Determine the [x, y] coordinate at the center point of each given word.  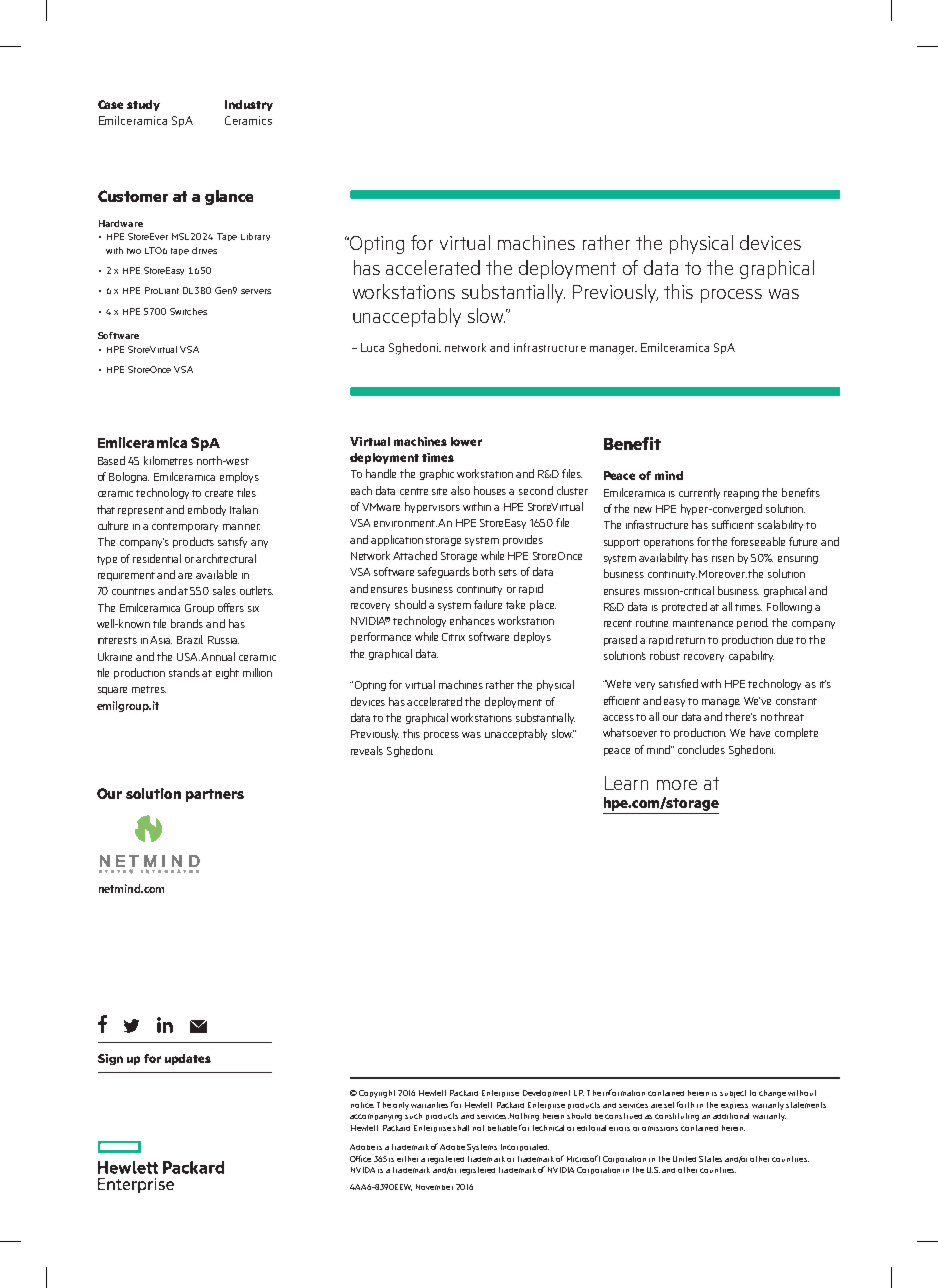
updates [188, 1059]
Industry [249, 105]
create [219, 493]
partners [215, 795]
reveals [367, 750]
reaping [741, 495]
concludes [701, 749]
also [460, 490]
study [143, 105]
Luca [372, 347]
